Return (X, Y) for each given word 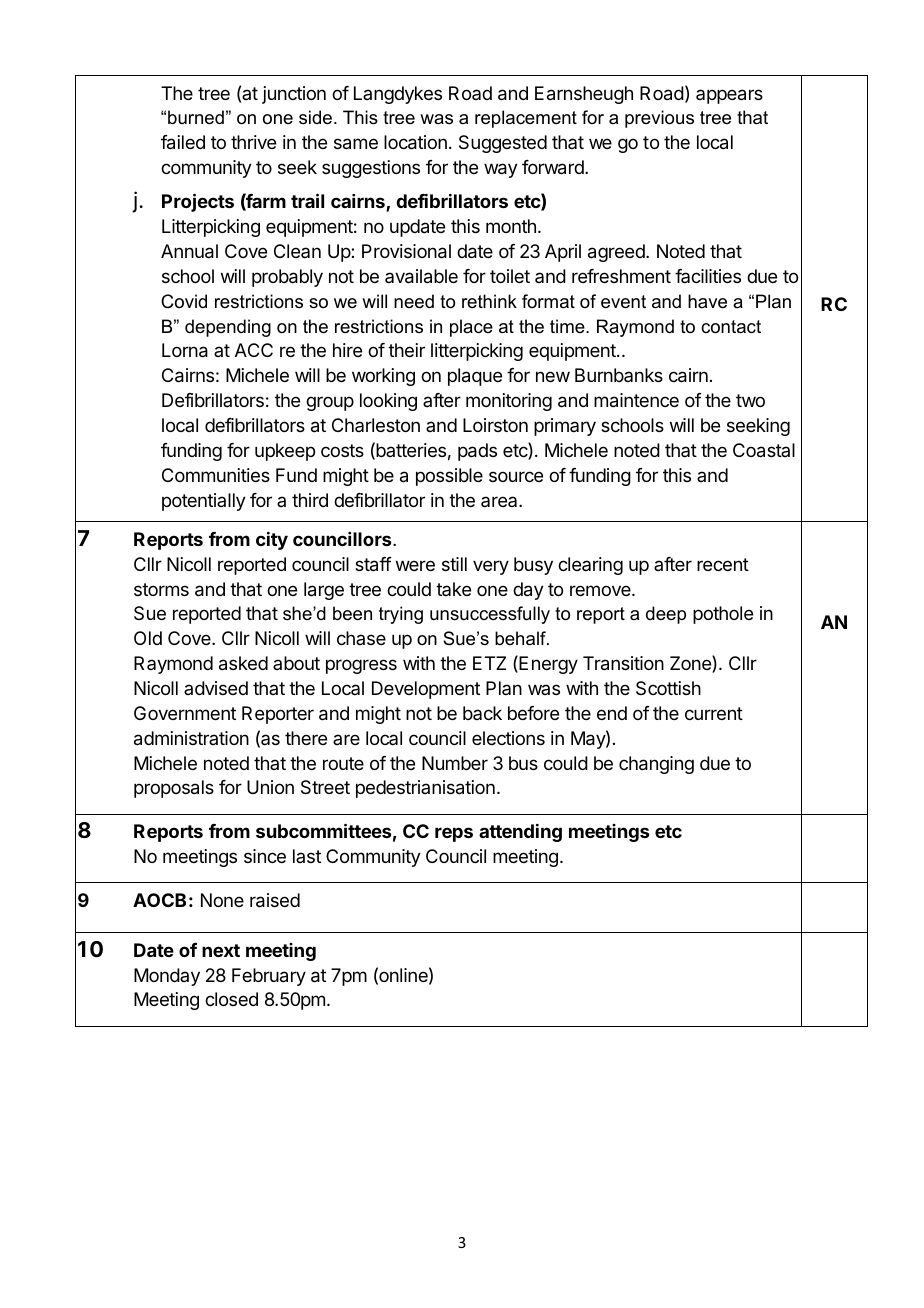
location (415, 142)
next (221, 950)
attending (520, 833)
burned (196, 117)
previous (659, 119)
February (269, 977)
